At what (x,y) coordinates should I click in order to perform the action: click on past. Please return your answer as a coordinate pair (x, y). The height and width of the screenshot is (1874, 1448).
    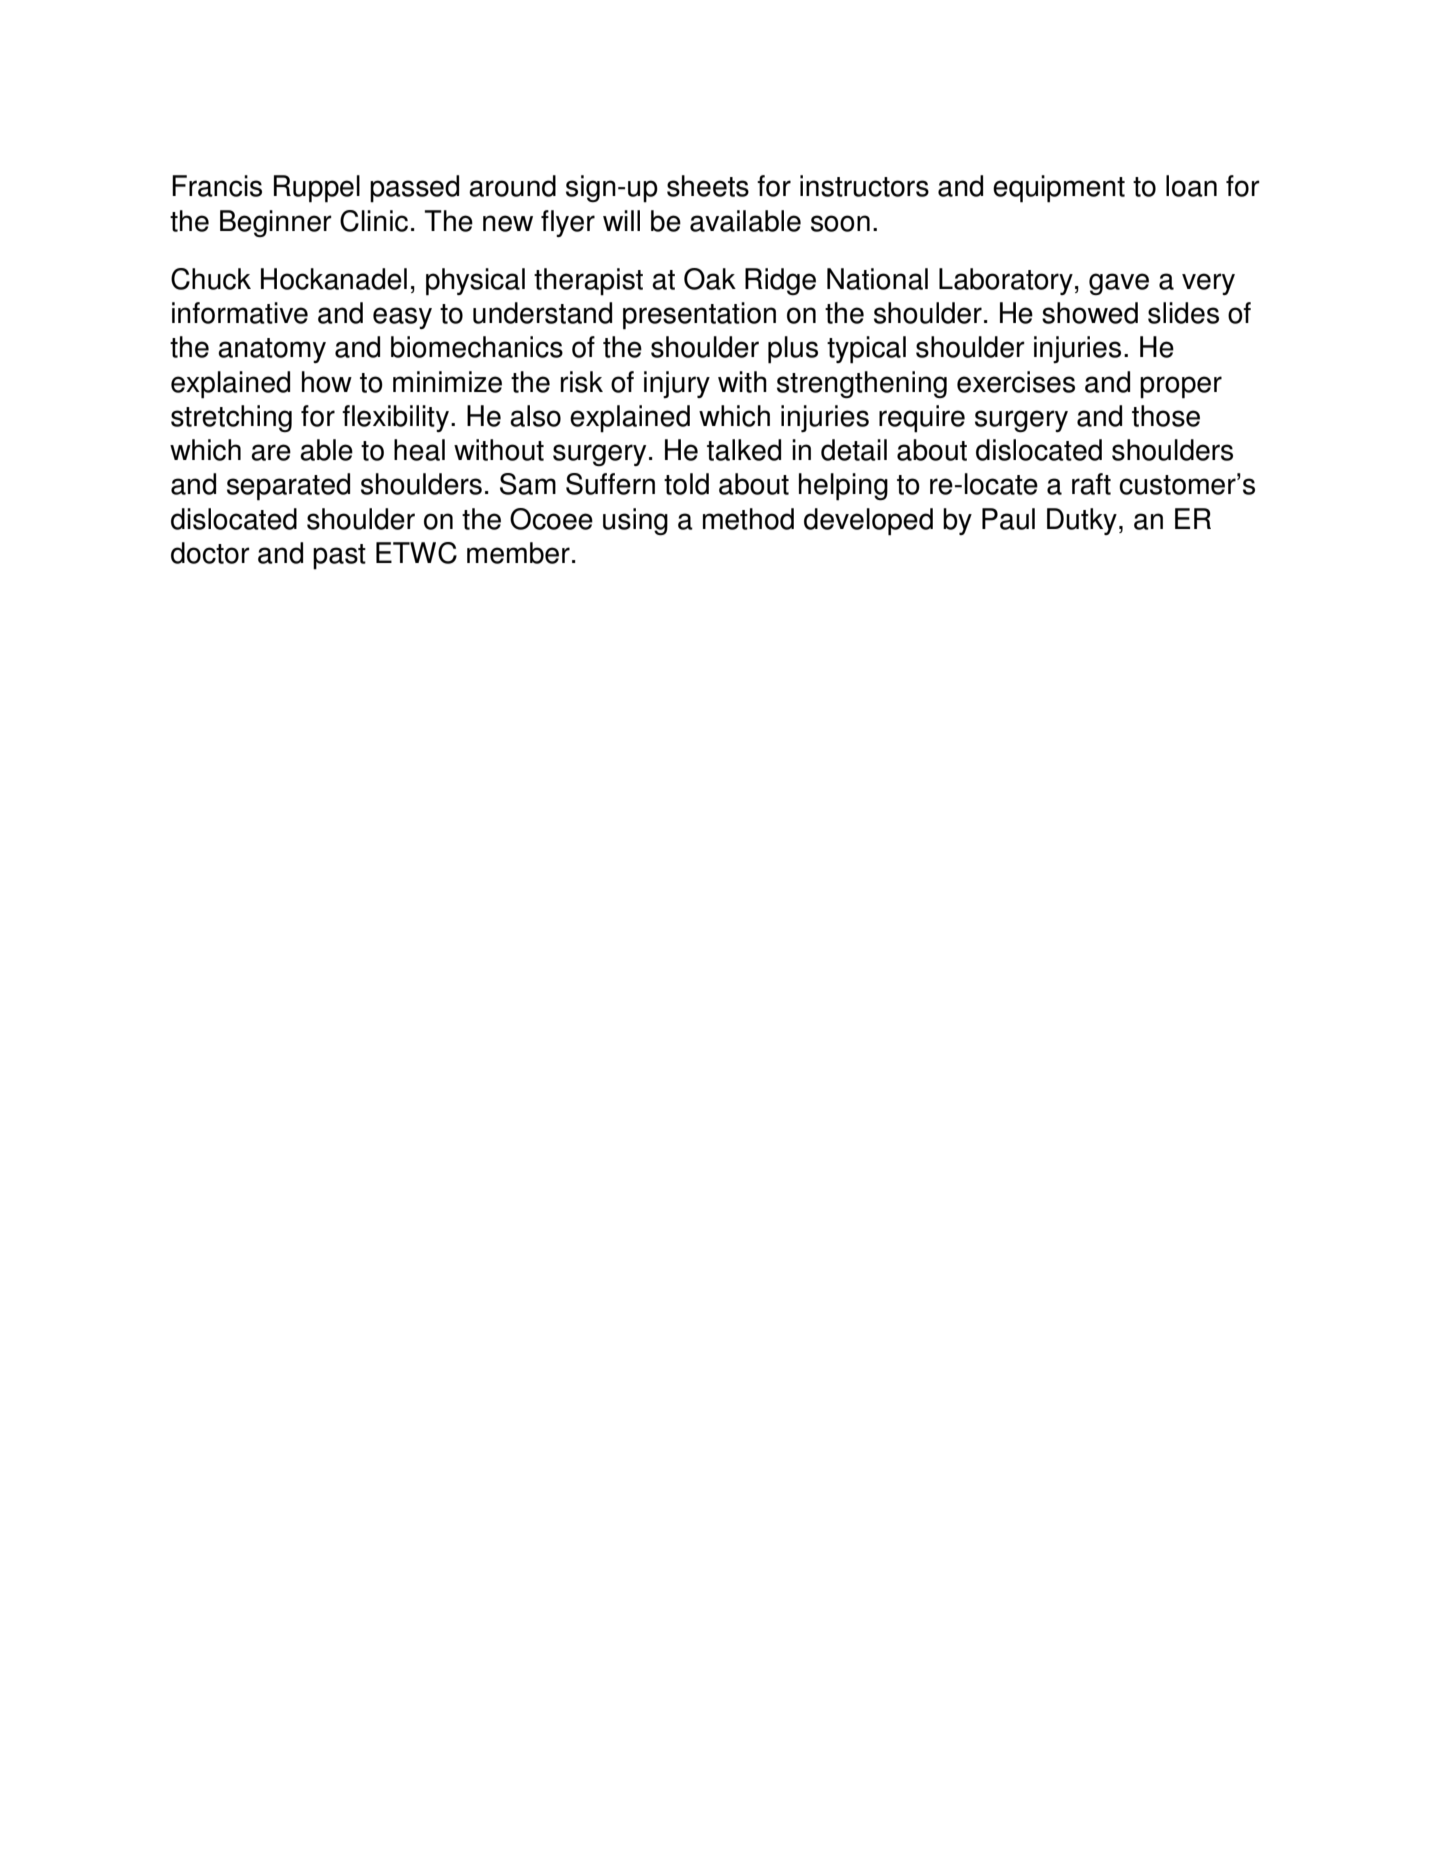
    Looking at the image, I should click on (339, 557).
